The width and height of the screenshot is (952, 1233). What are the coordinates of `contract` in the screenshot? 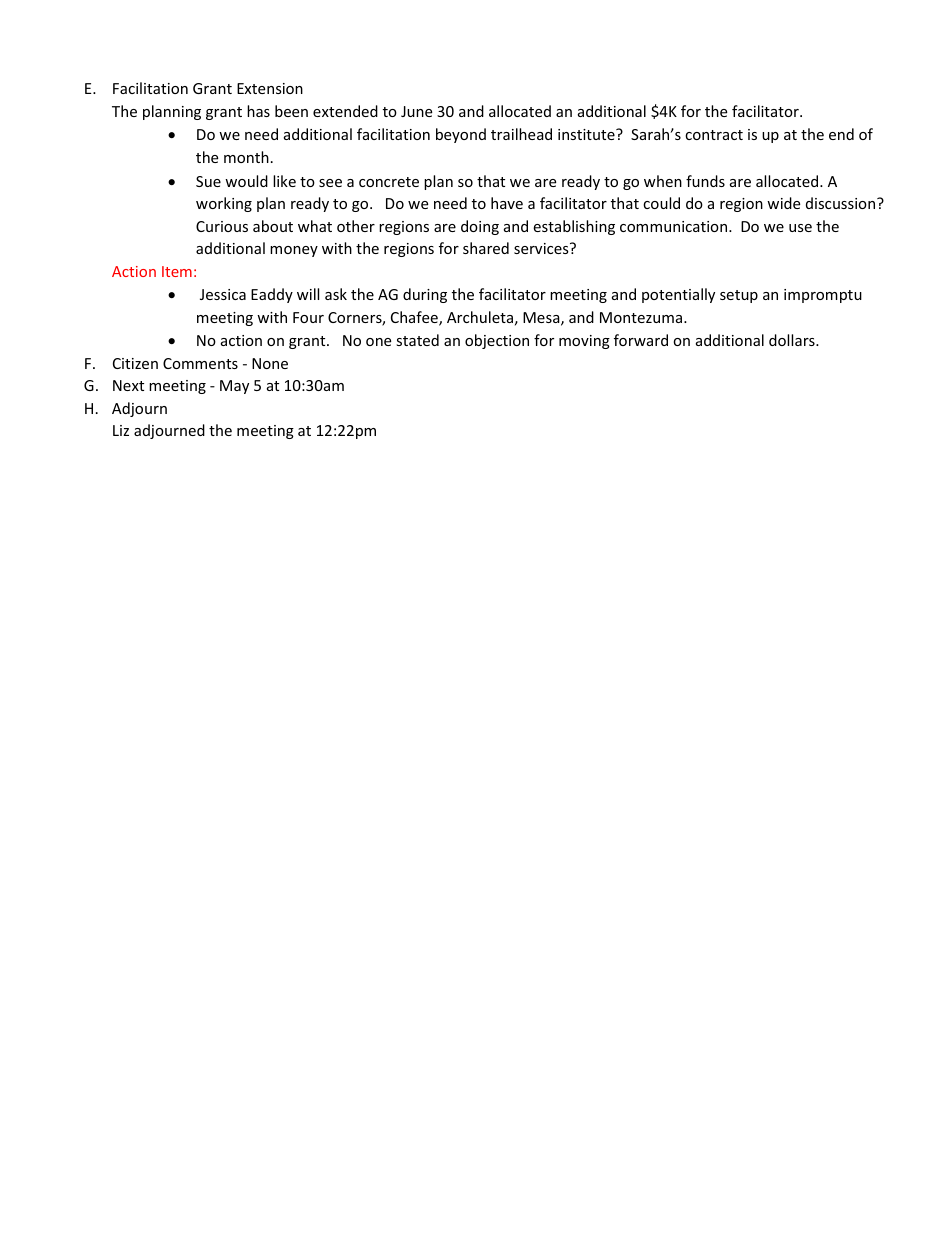 It's located at (714, 135).
